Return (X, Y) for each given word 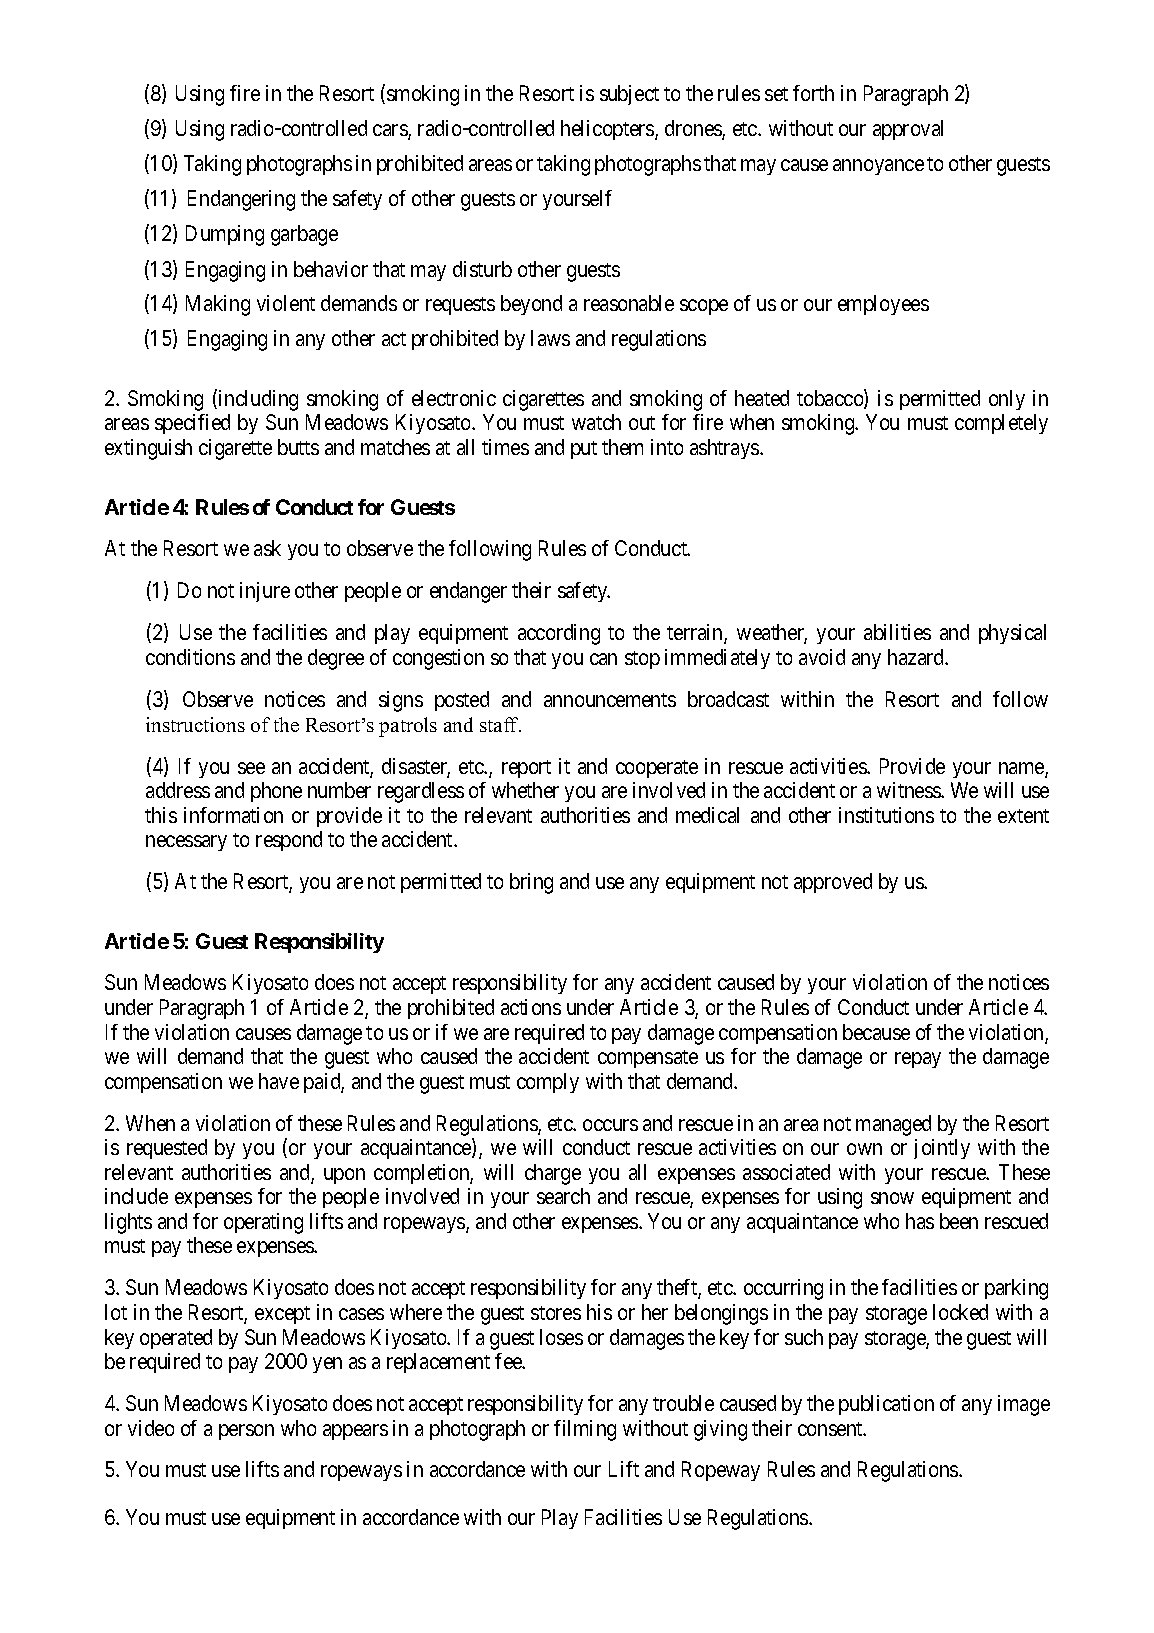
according (559, 634)
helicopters (608, 130)
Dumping (225, 235)
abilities (897, 632)
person (246, 1432)
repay (918, 1060)
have (279, 1081)
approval (908, 130)
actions (531, 1007)
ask (267, 548)
